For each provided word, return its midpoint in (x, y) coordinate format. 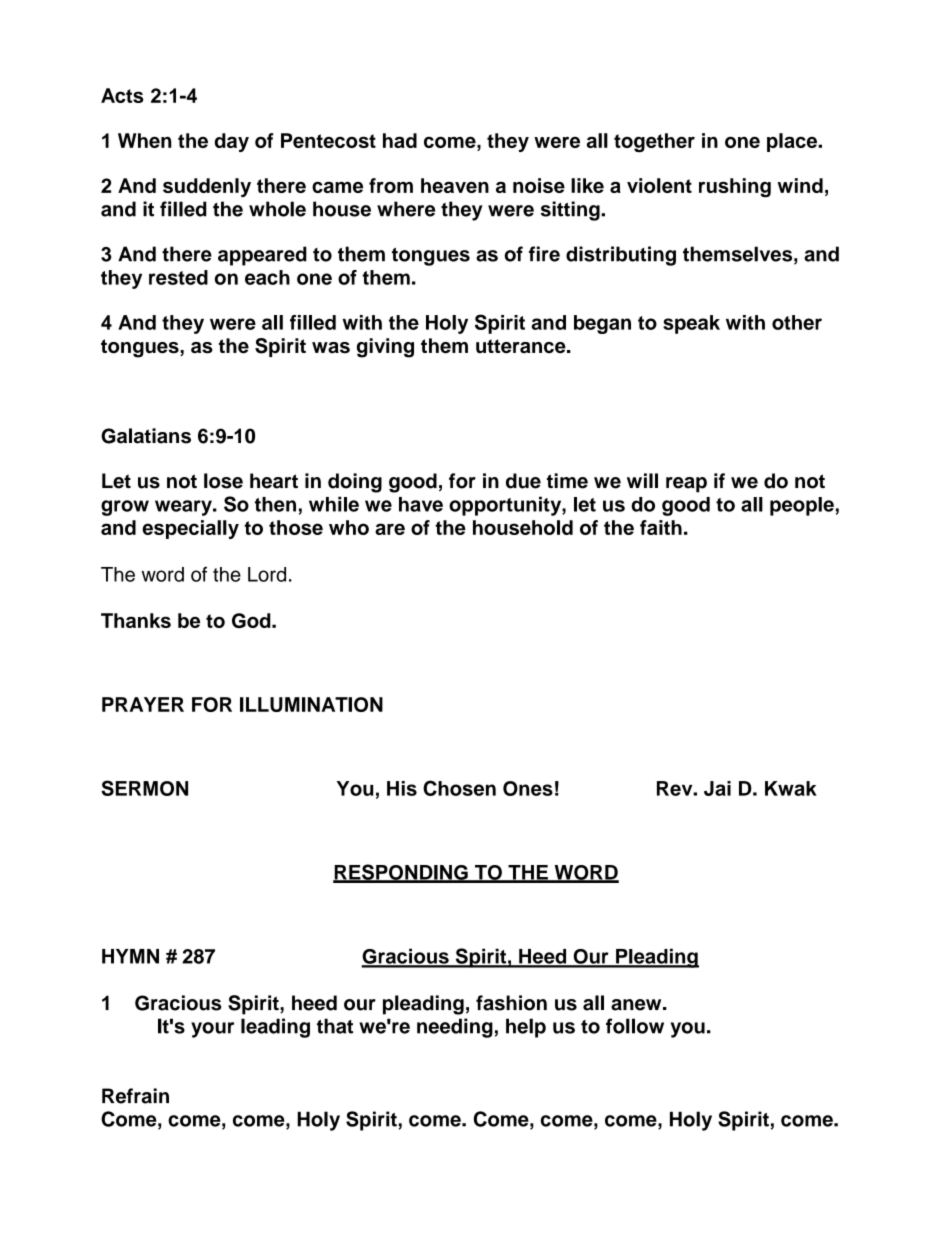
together (654, 142)
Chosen (459, 788)
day (232, 142)
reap (686, 485)
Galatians (146, 436)
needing (455, 1028)
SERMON (144, 788)
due (523, 481)
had (400, 140)
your (212, 1030)
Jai (717, 788)
